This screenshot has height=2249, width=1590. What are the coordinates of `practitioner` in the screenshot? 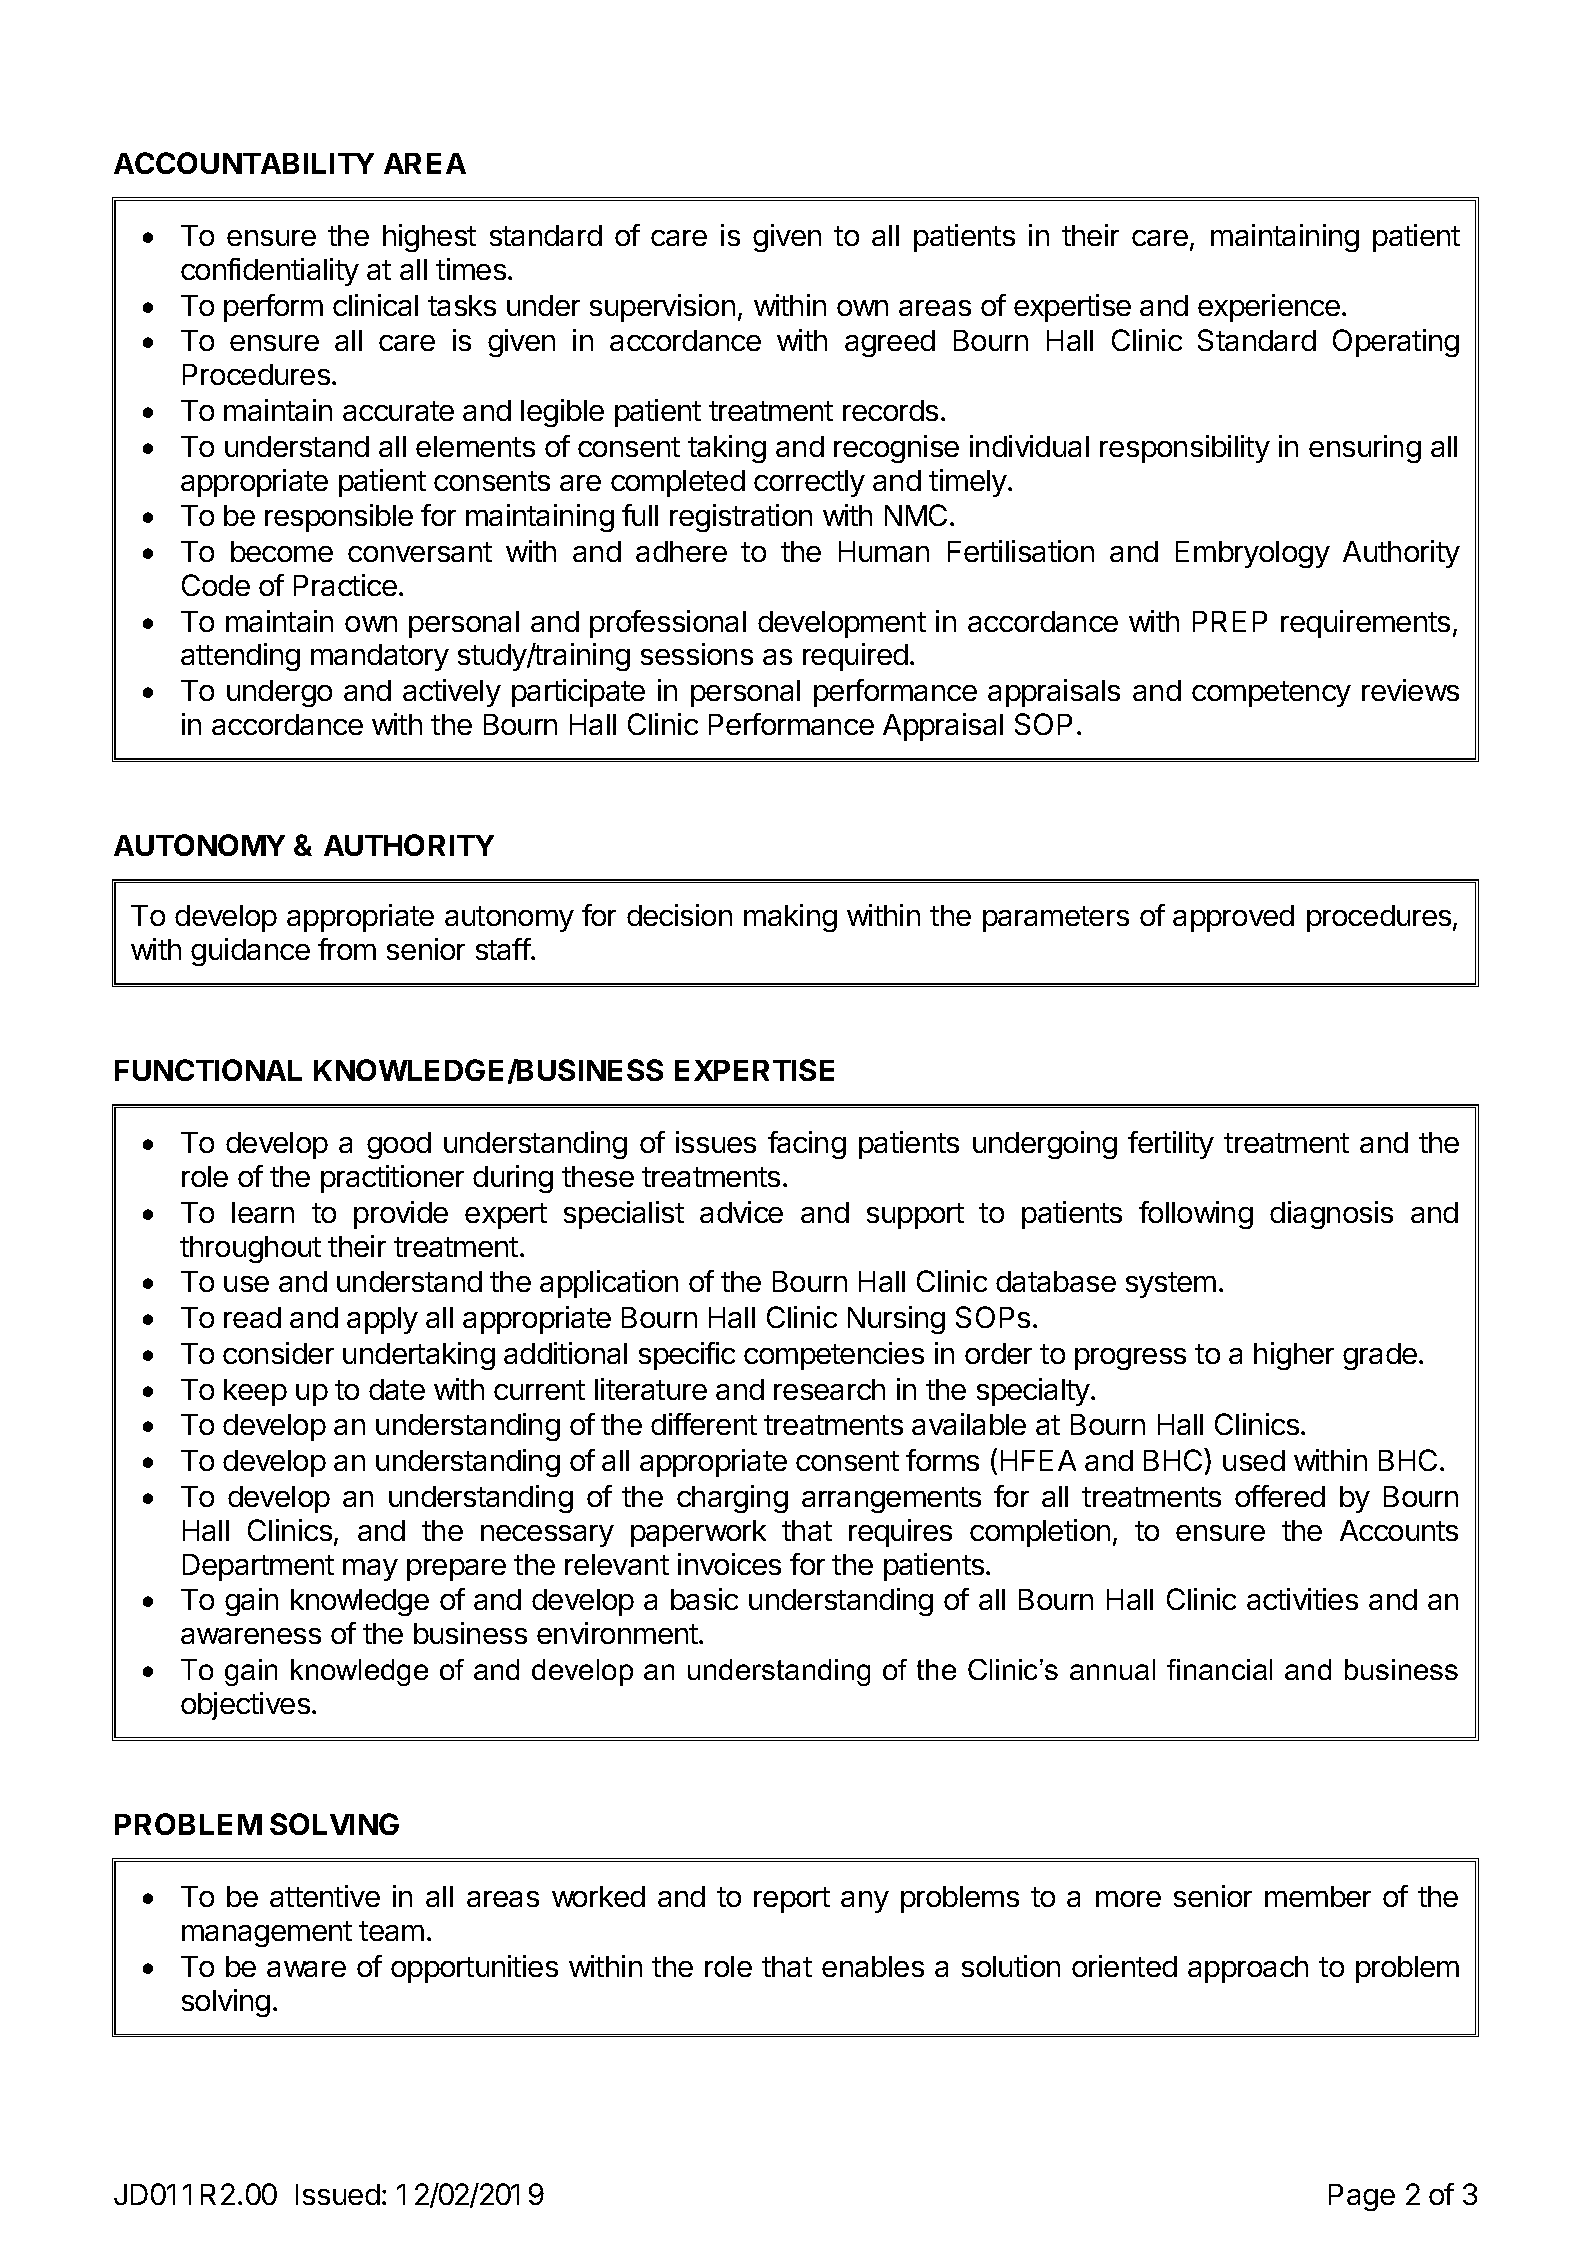 It's located at (392, 1179).
